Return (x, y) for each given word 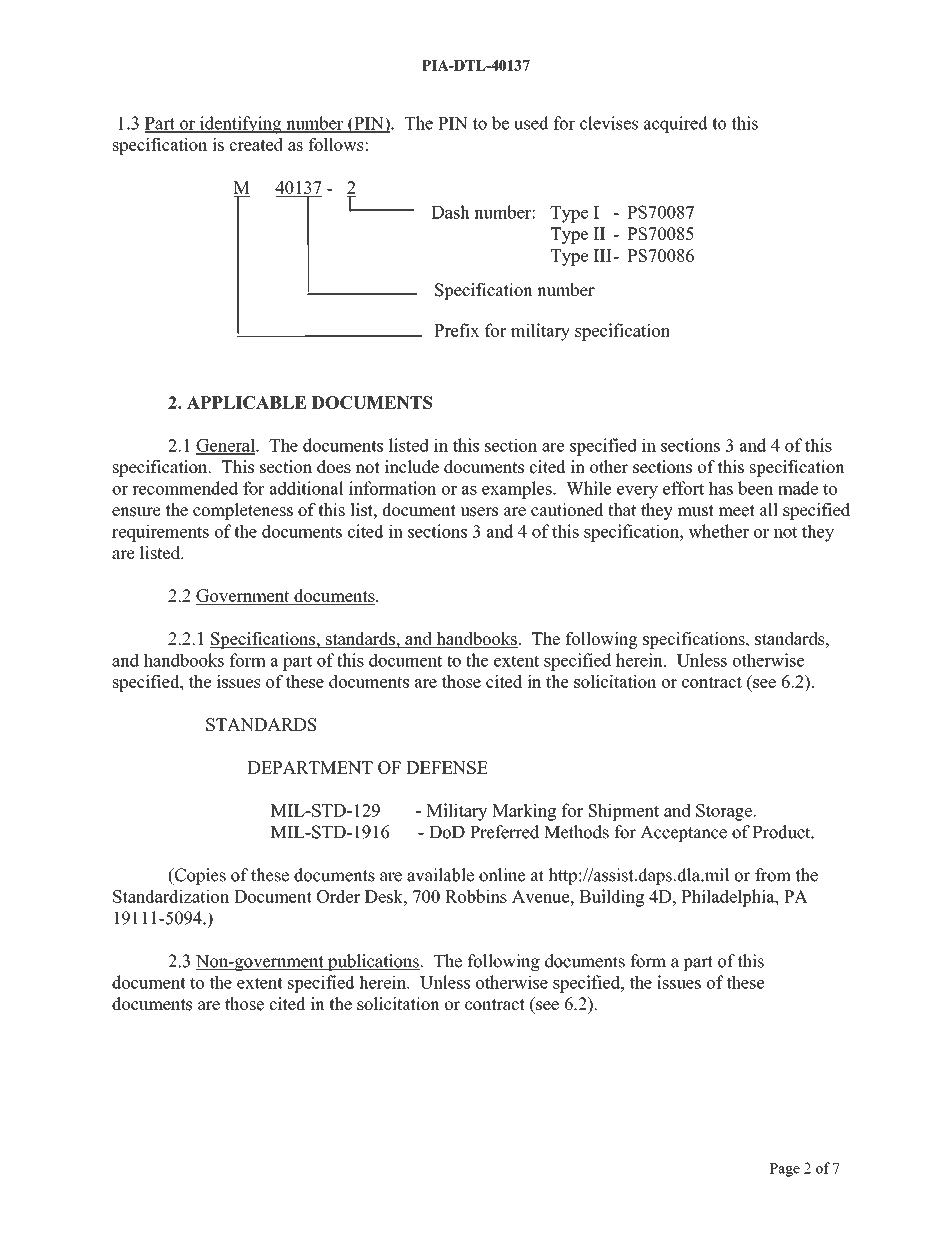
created (256, 144)
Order (338, 896)
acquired (676, 124)
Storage (725, 812)
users (479, 512)
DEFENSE (447, 767)
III (602, 255)
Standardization (171, 896)
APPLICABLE (246, 402)
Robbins (476, 896)
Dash (450, 212)
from (773, 875)
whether (718, 531)
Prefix (456, 330)
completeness (243, 511)
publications (373, 962)
